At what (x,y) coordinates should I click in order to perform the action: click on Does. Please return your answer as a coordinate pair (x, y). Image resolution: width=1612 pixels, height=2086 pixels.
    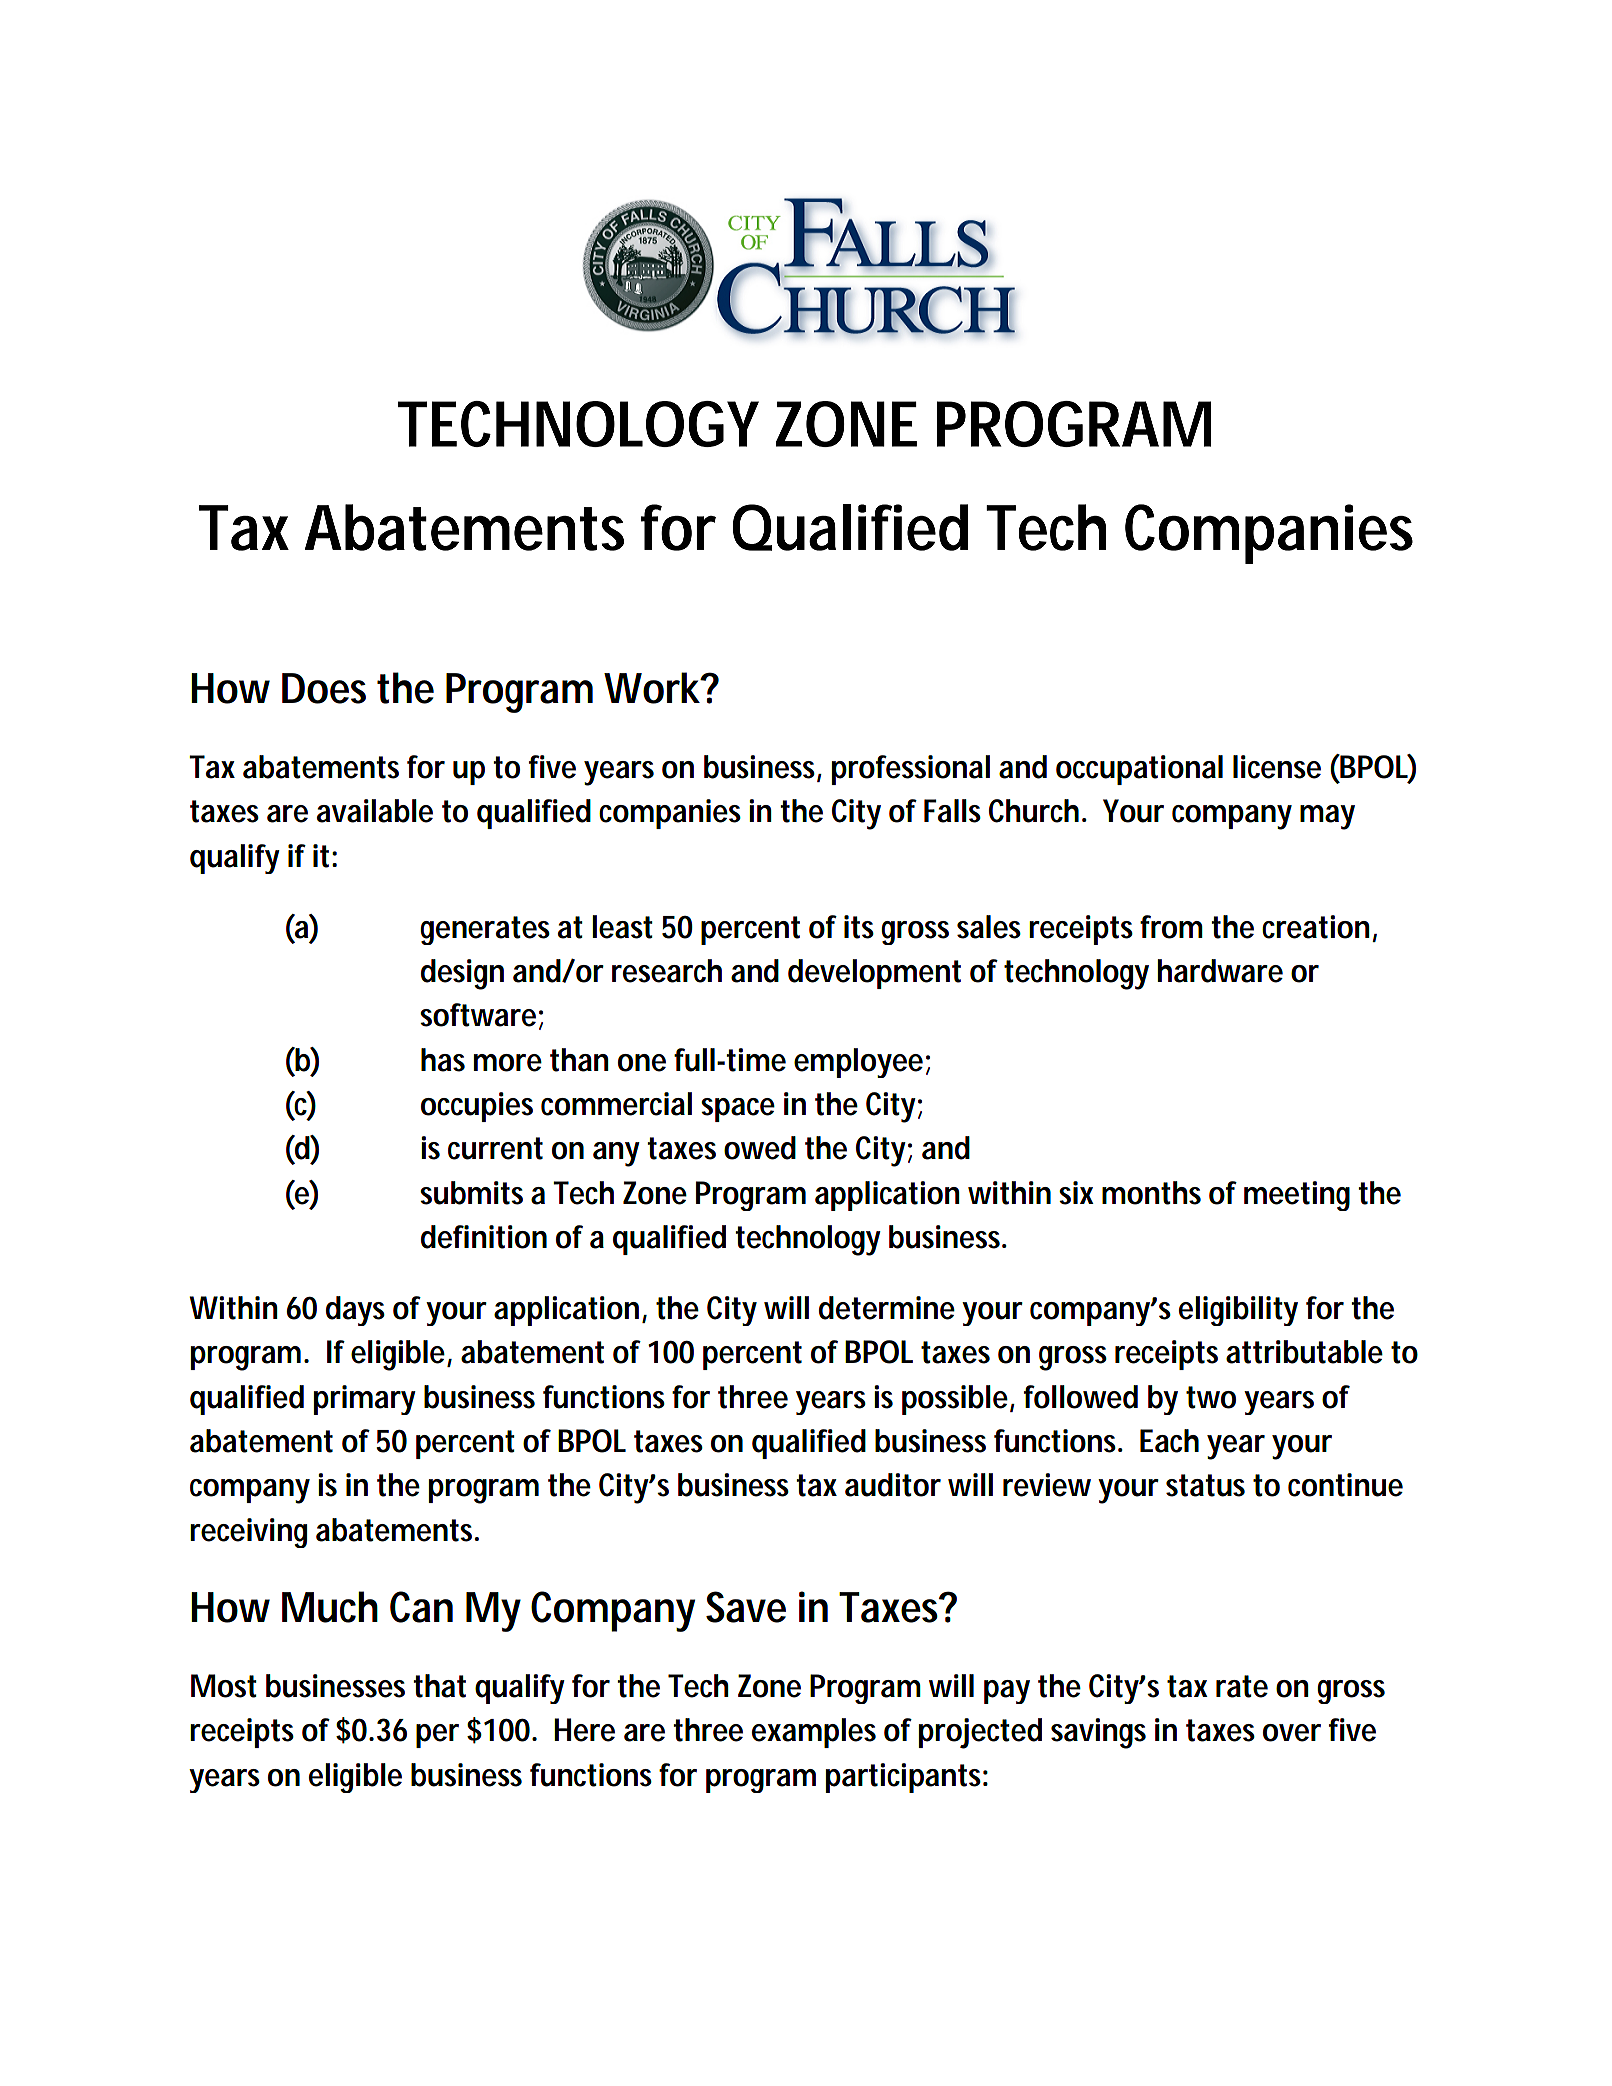
    Looking at the image, I should click on (324, 688).
